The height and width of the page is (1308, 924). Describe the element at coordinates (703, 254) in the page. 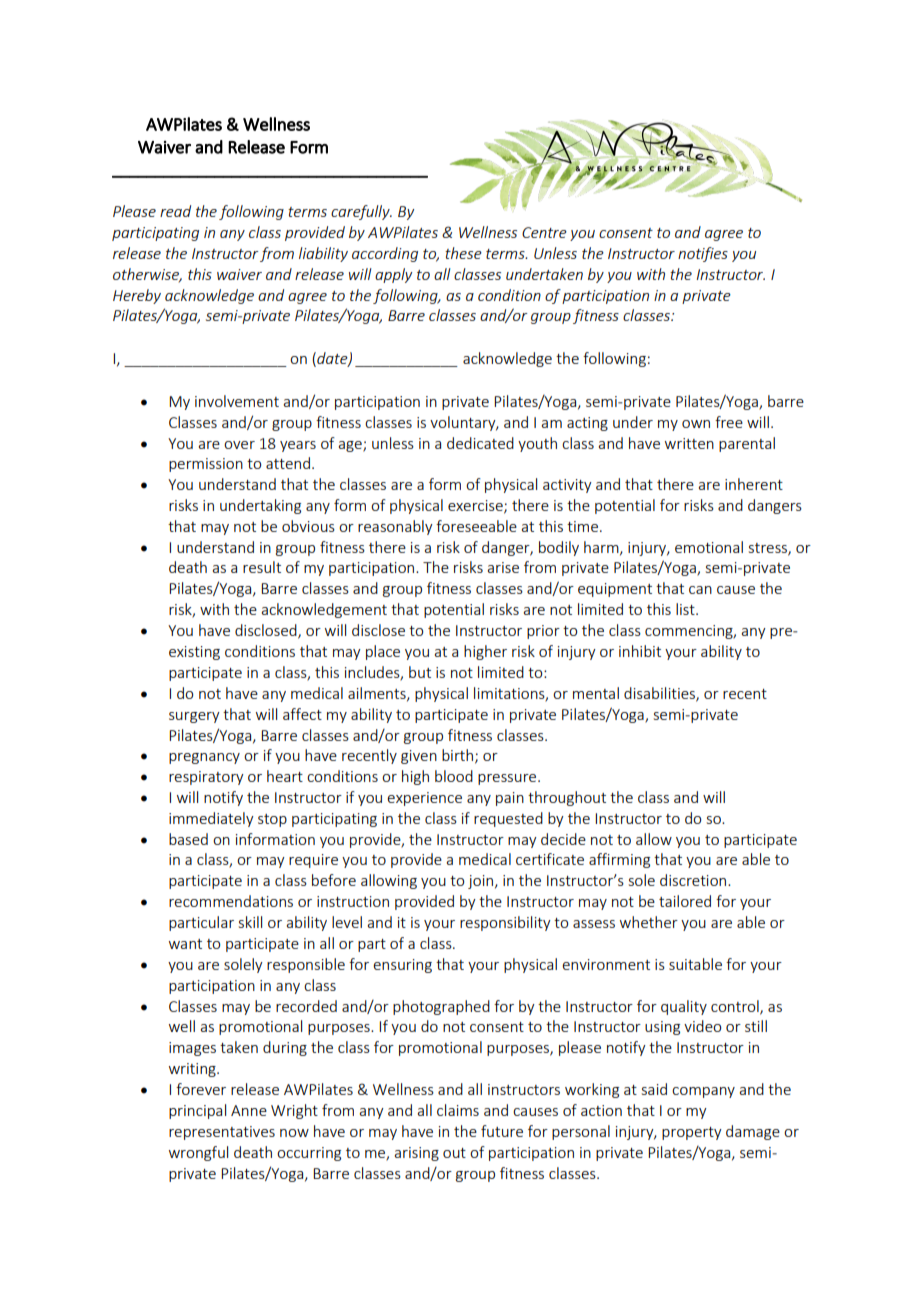

I see `notifies` at that location.
